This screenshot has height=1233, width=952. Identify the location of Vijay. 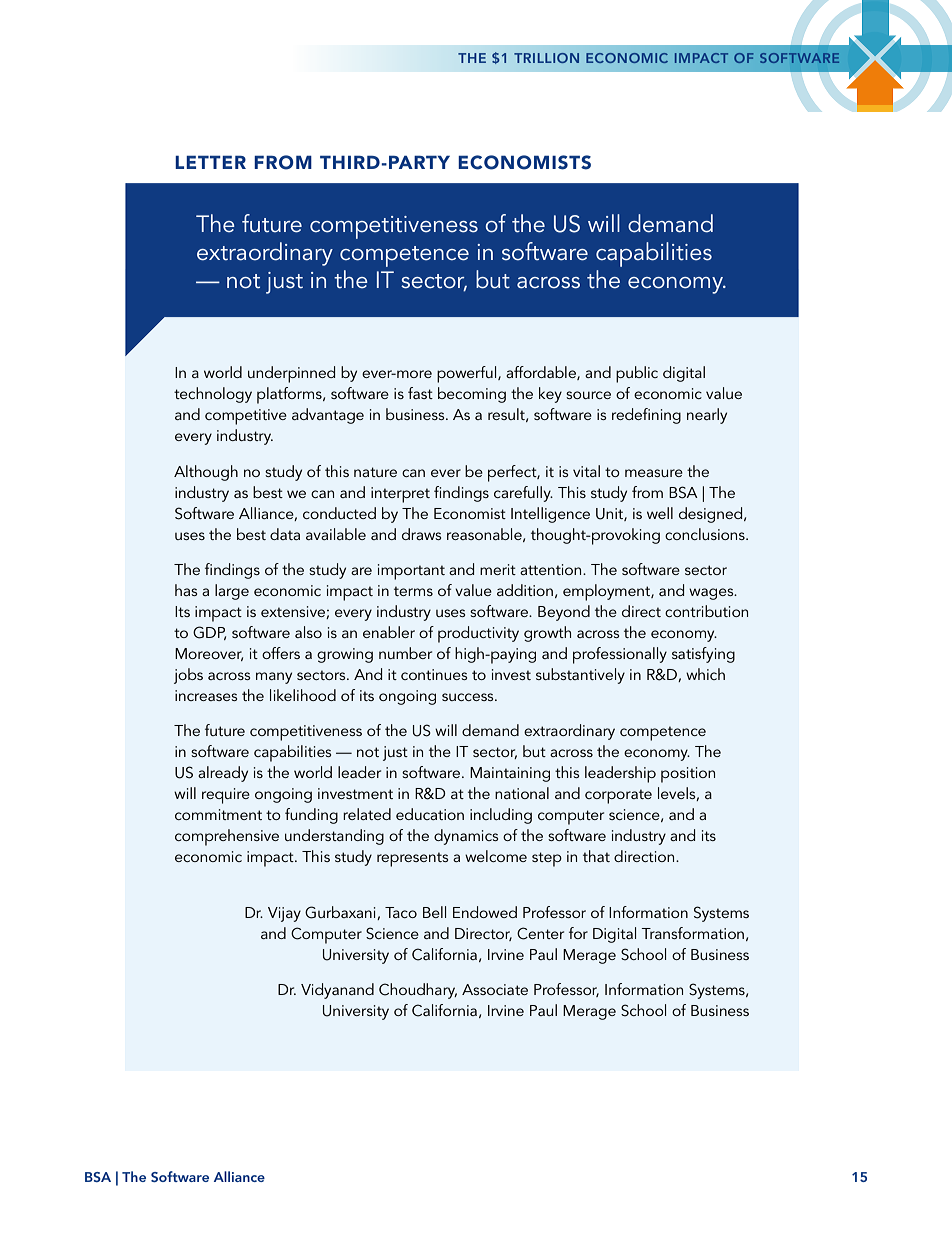
(284, 914).
